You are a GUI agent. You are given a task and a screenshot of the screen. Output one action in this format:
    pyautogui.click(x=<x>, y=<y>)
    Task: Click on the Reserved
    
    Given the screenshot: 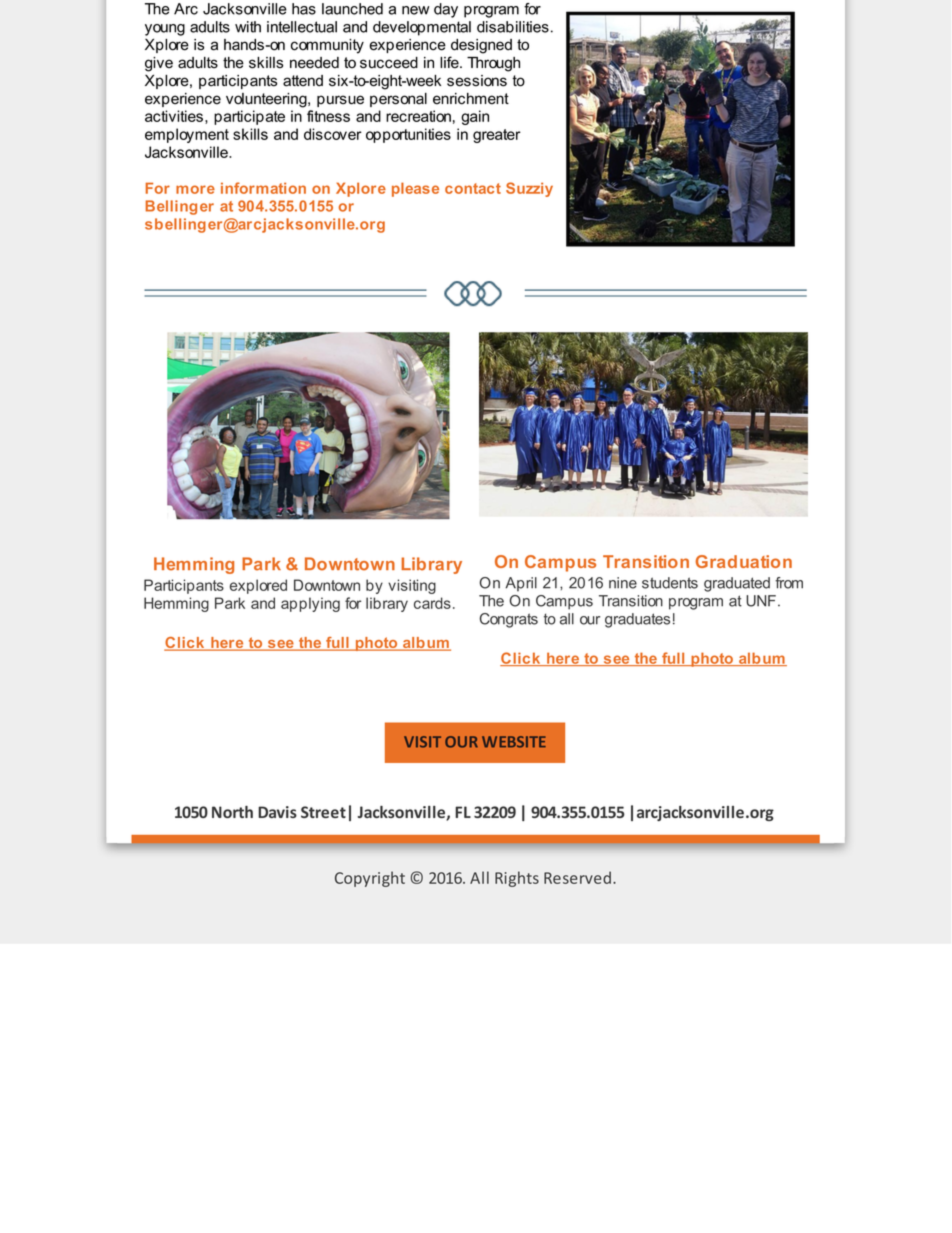 What is the action you would take?
    pyautogui.click(x=577, y=877)
